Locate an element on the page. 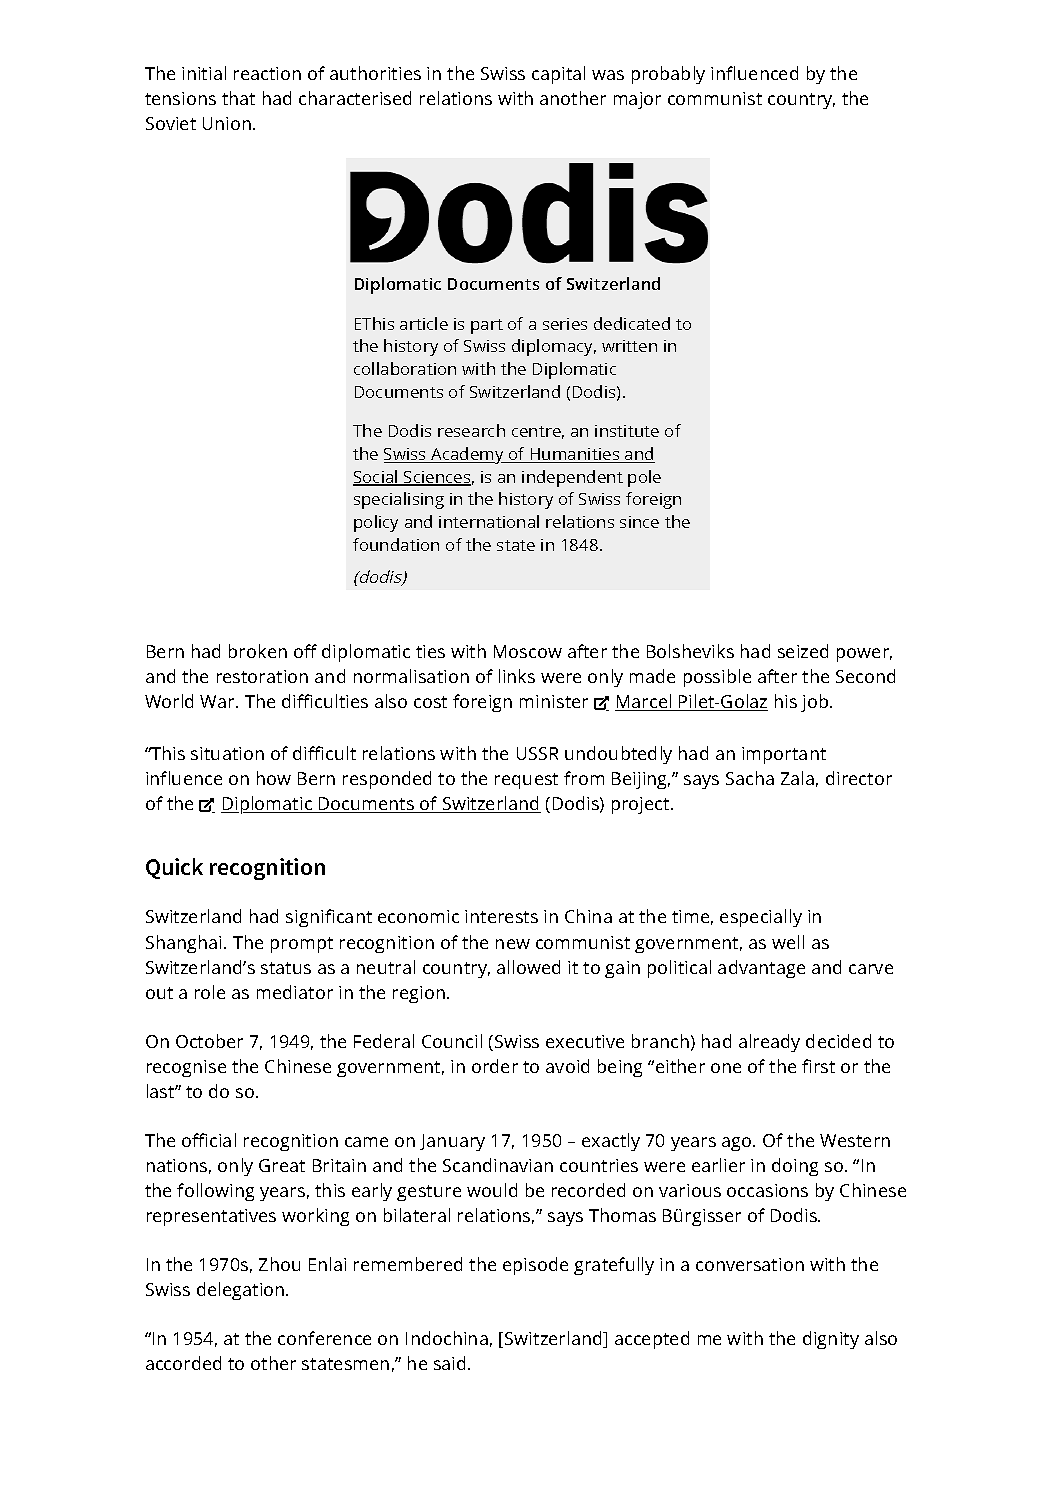 This image has width=1054, height=1490. policy is located at coordinates (376, 523).
